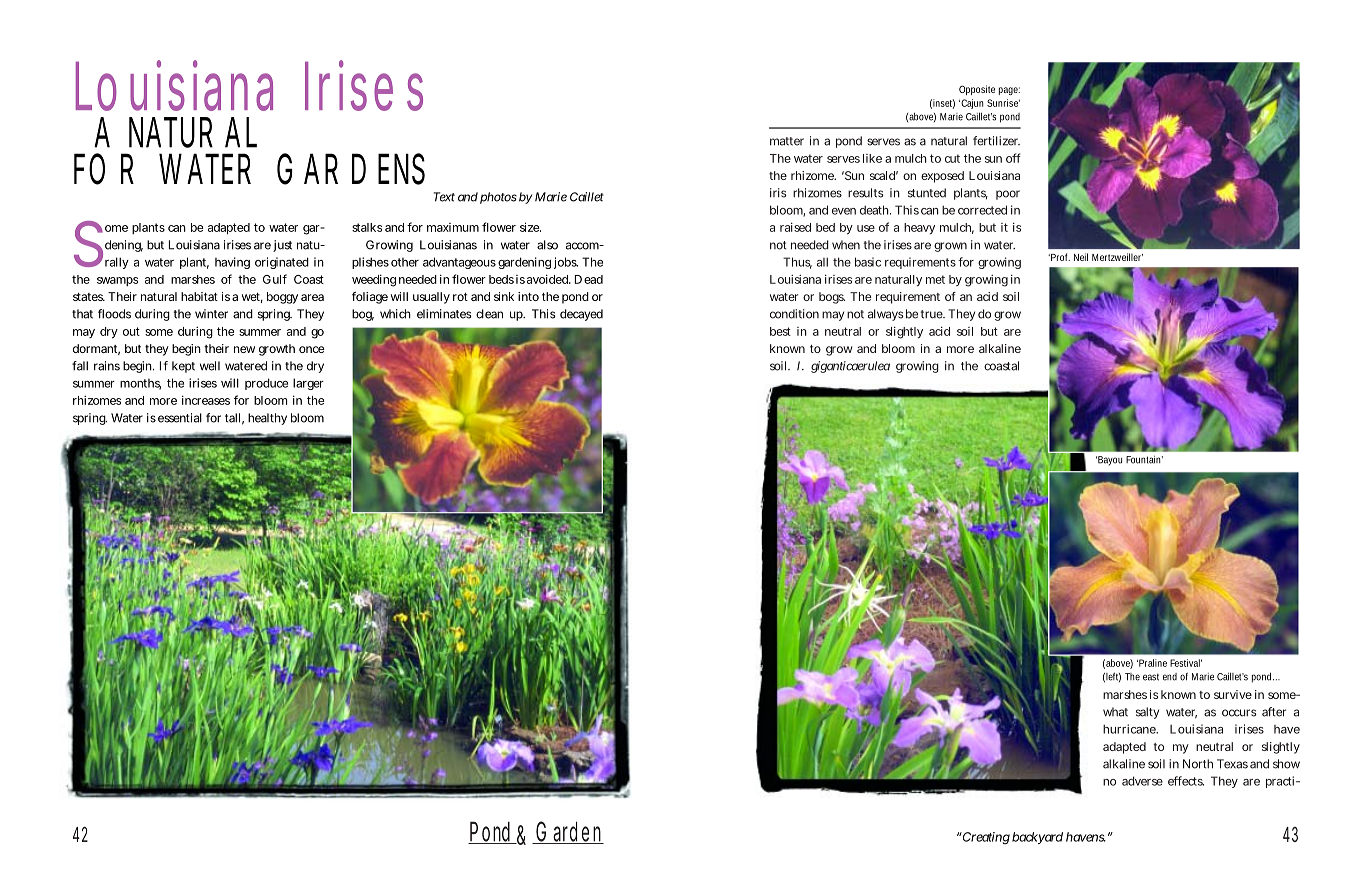 This page has height=872, width=1372. What do you see at coordinates (1037, 838) in the page?
I see `backyard` at bounding box center [1037, 838].
